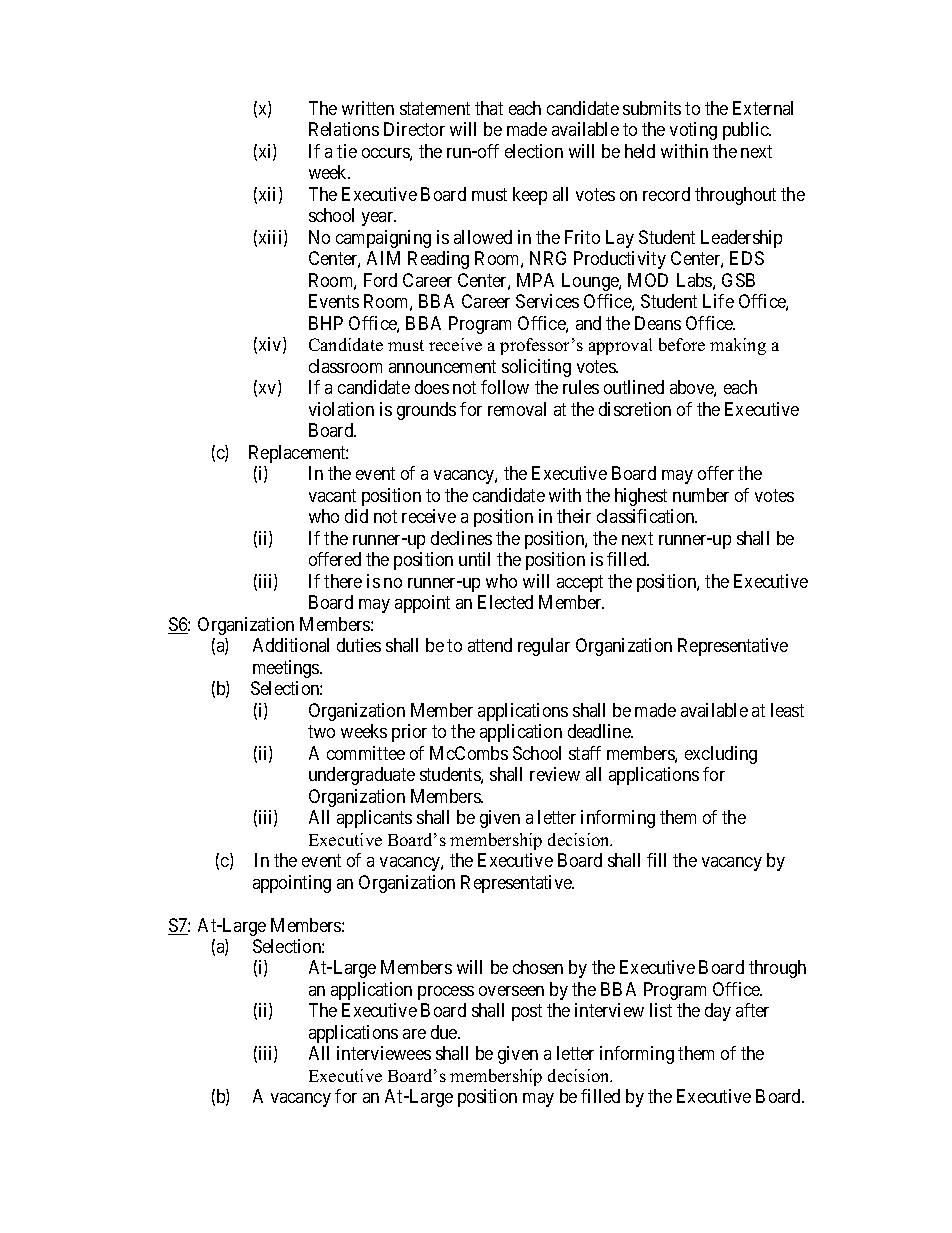 The image size is (952, 1233). What do you see at coordinates (721, 755) in the screenshot?
I see `excluding` at bounding box center [721, 755].
